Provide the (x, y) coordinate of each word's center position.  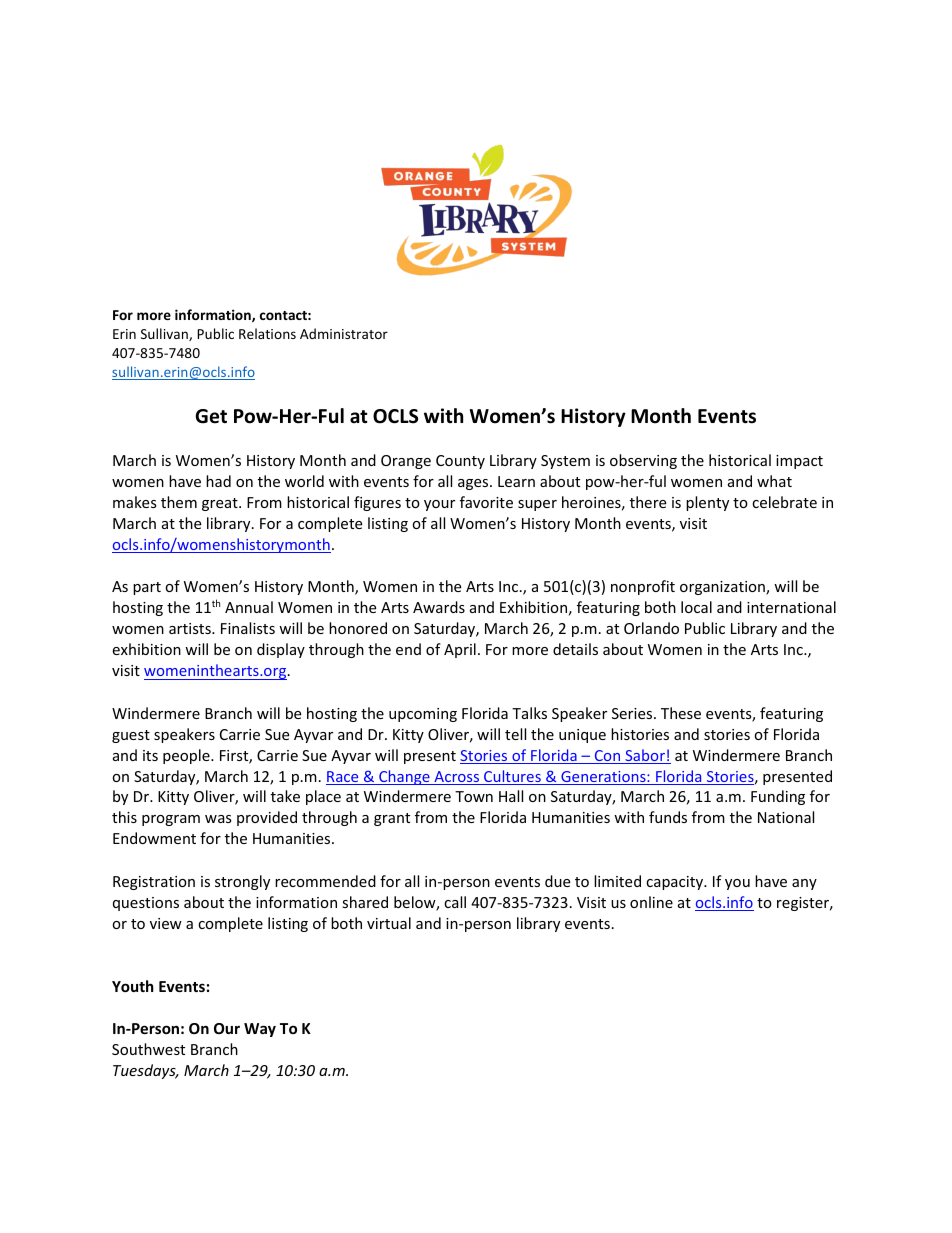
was (218, 819)
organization (723, 588)
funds (668, 817)
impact (799, 462)
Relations (267, 333)
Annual (249, 607)
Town (474, 796)
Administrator (344, 333)
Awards (439, 607)
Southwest (148, 1049)
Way (260, 1030)
